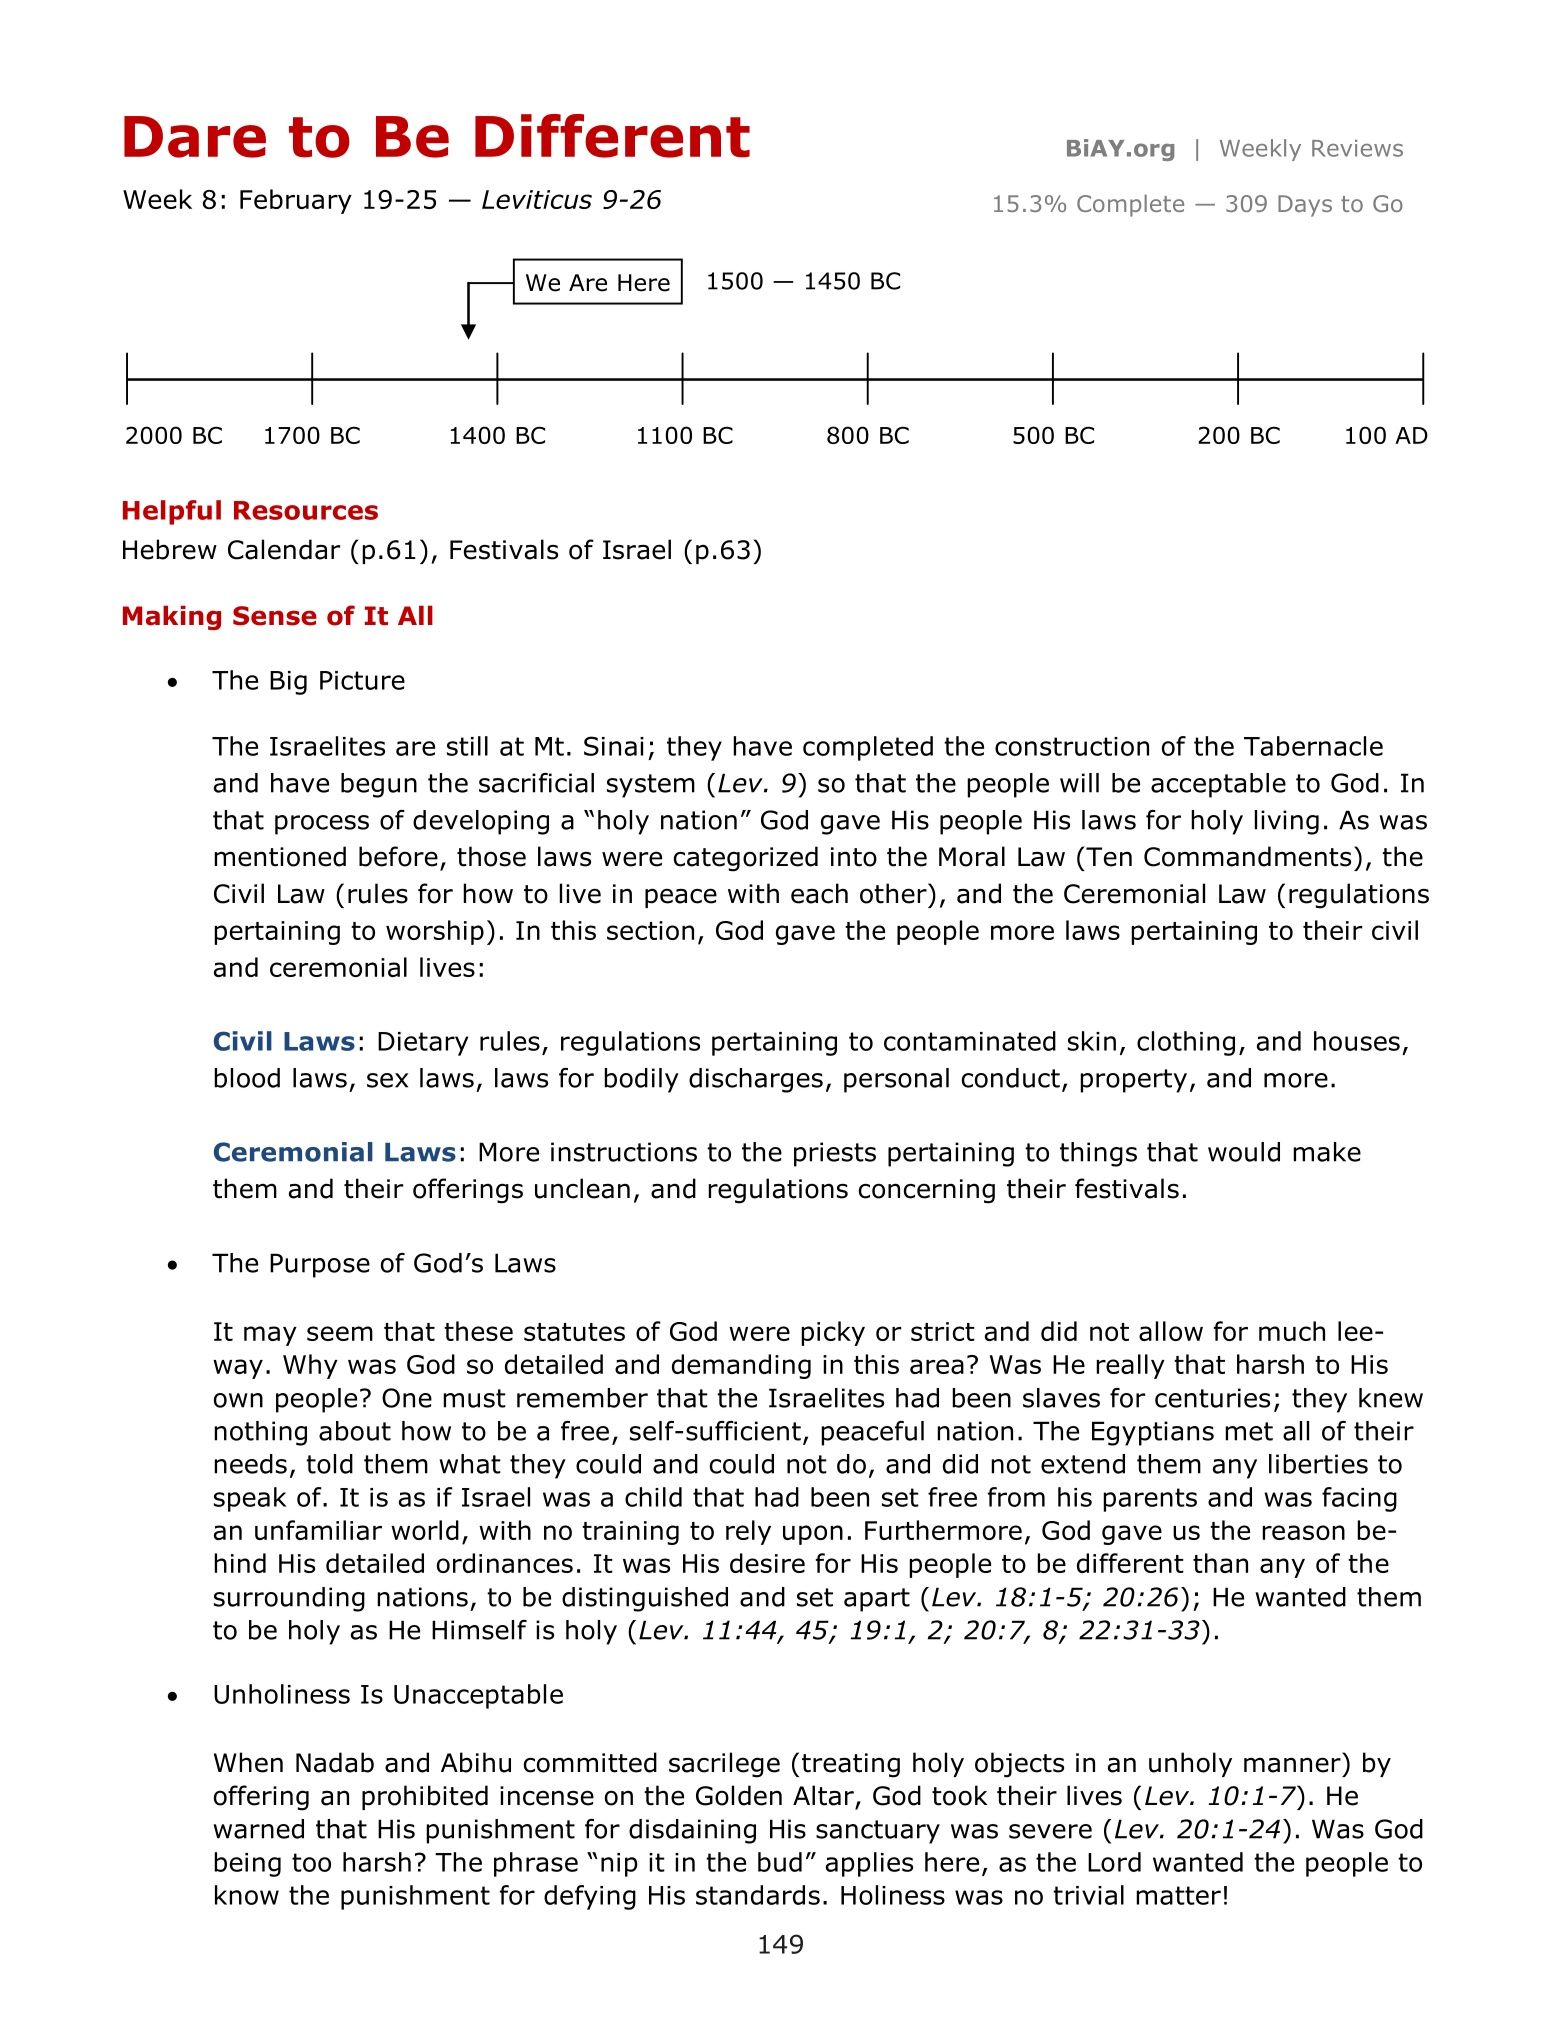  I want to click on Days, so click(1305, 206).
